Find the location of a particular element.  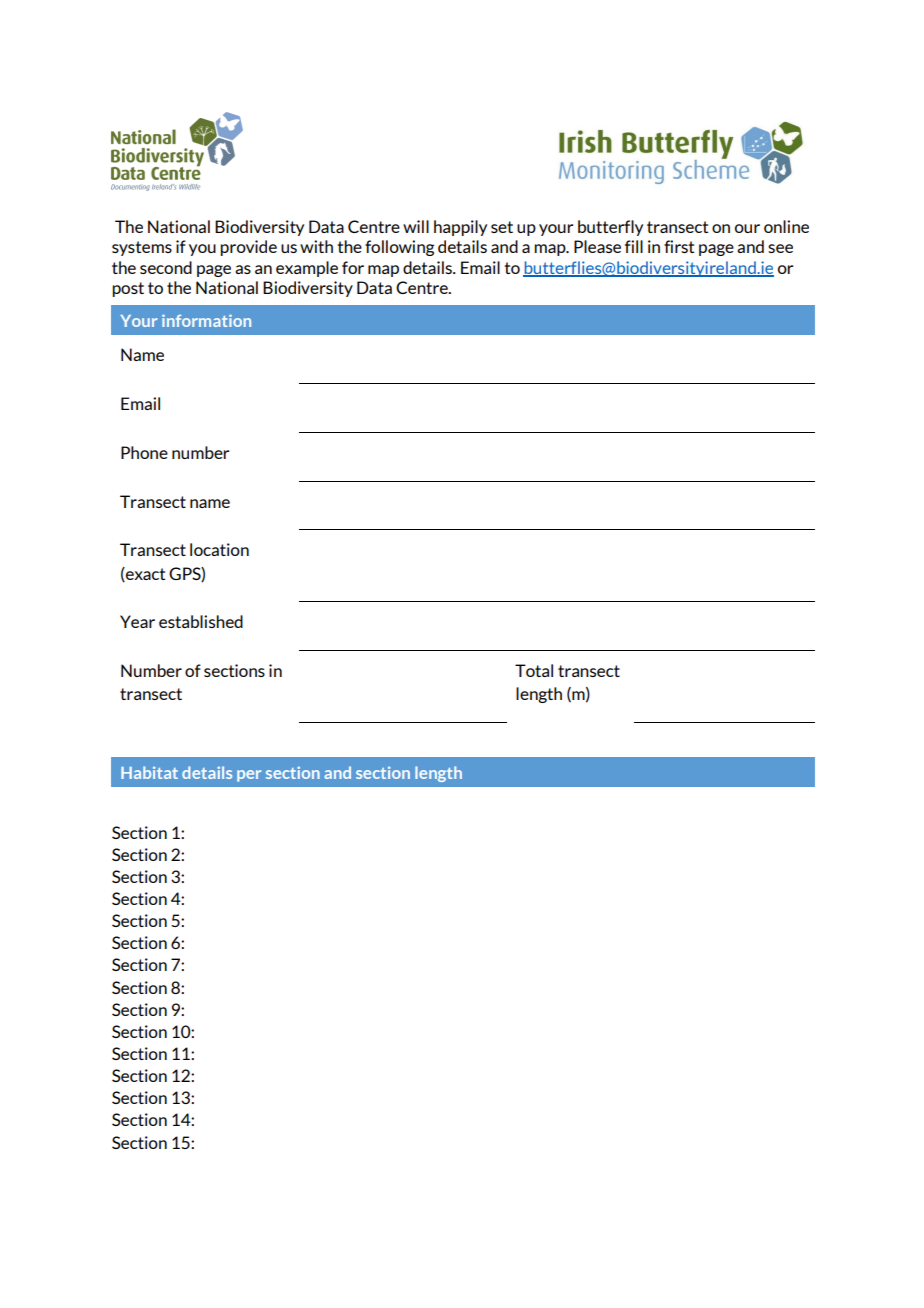

Phone is located at coordinates (144, 452).
